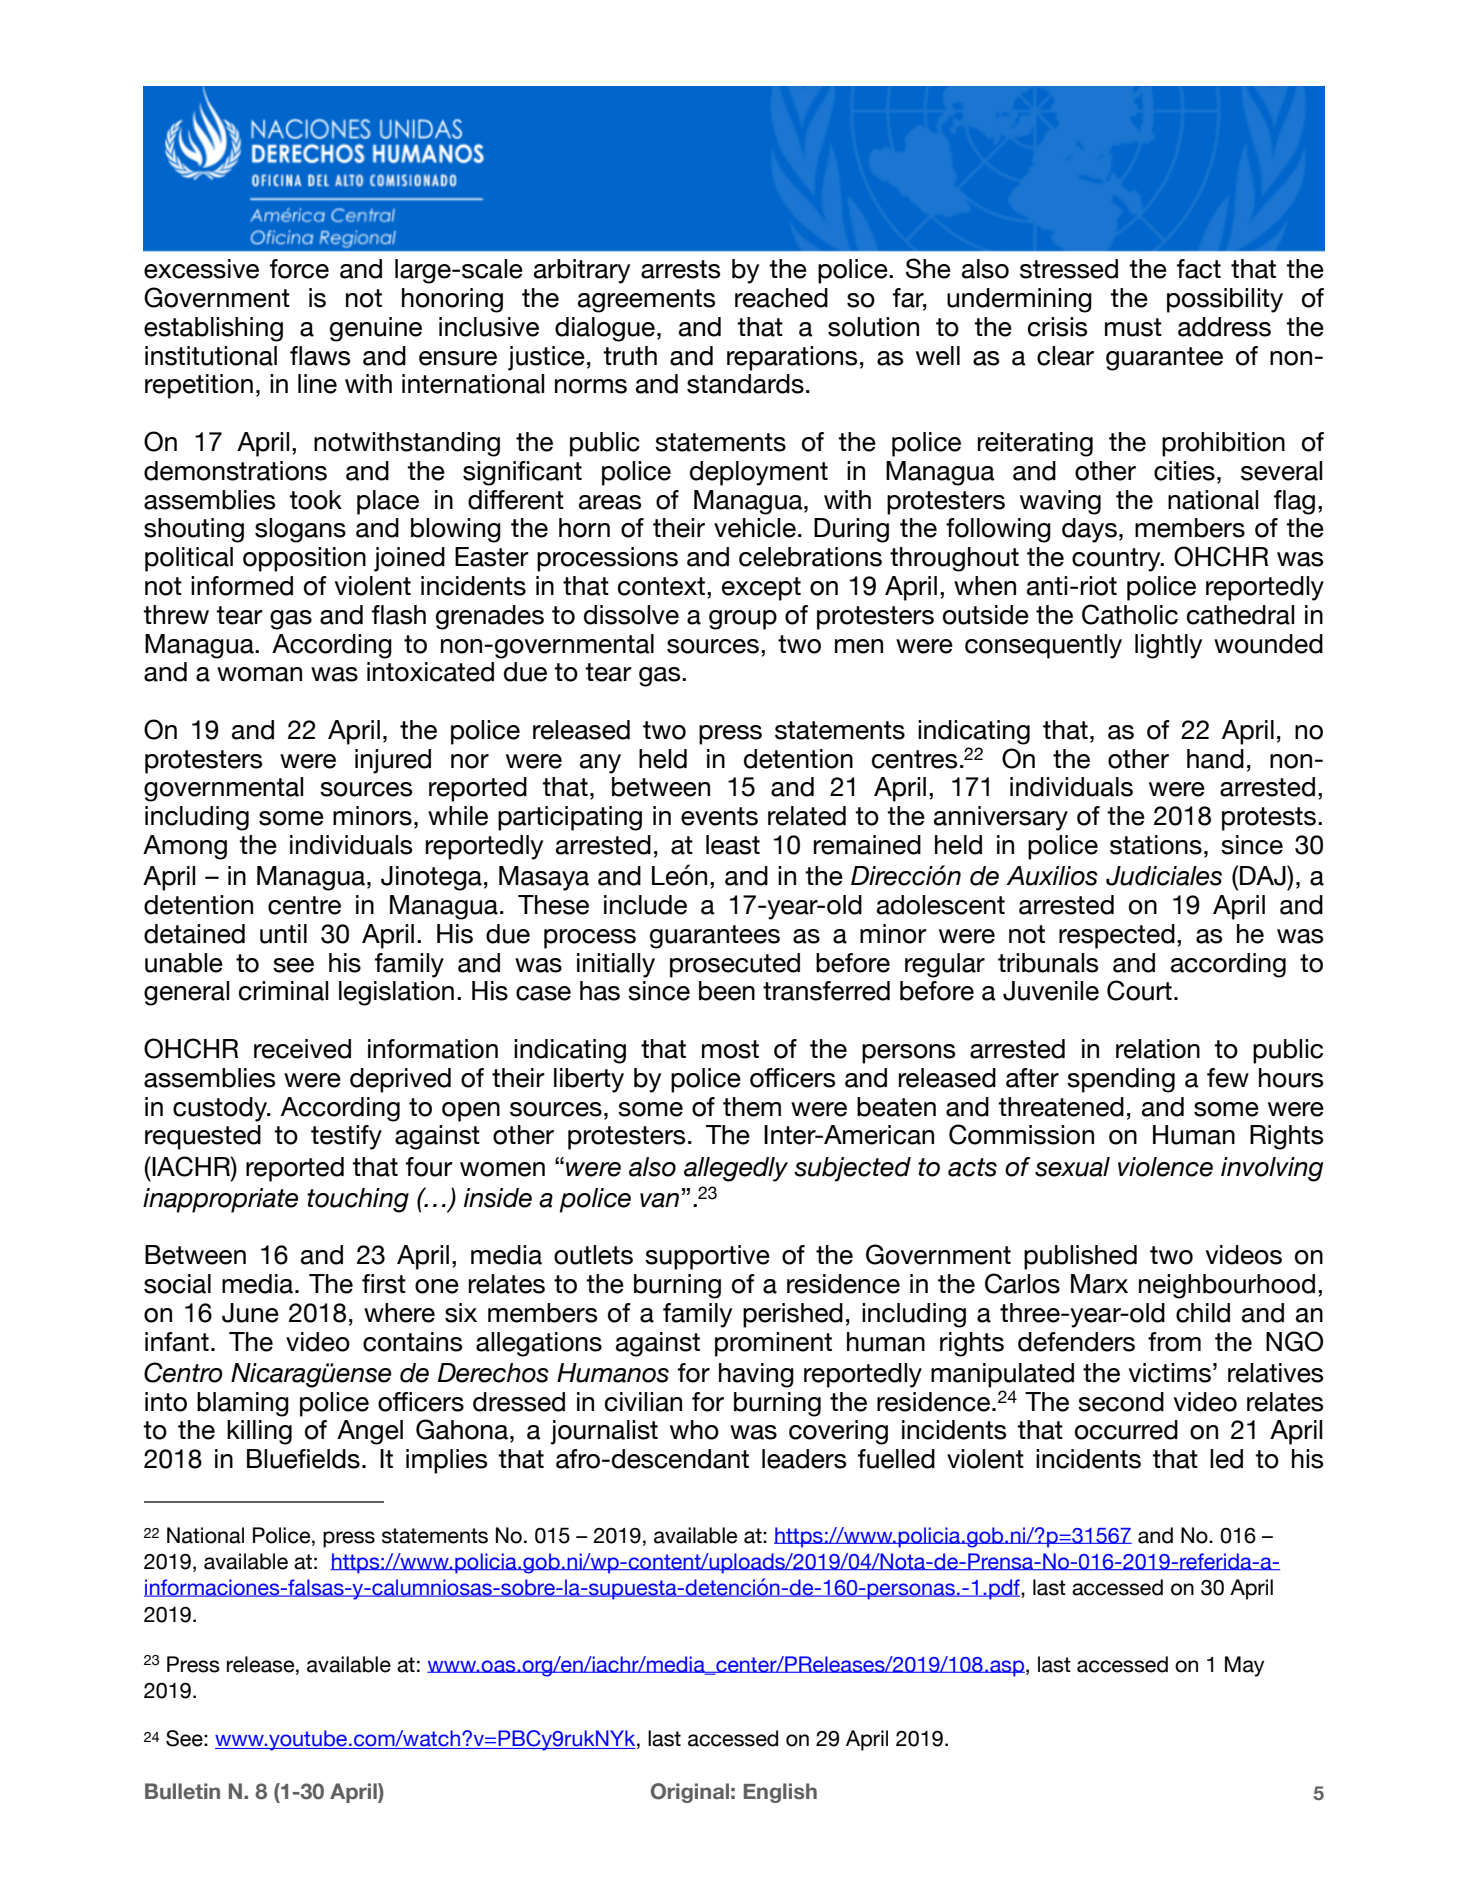  Describe the element at coordinates (320, 356) in the screenshot. I see `flaws` at that location.
